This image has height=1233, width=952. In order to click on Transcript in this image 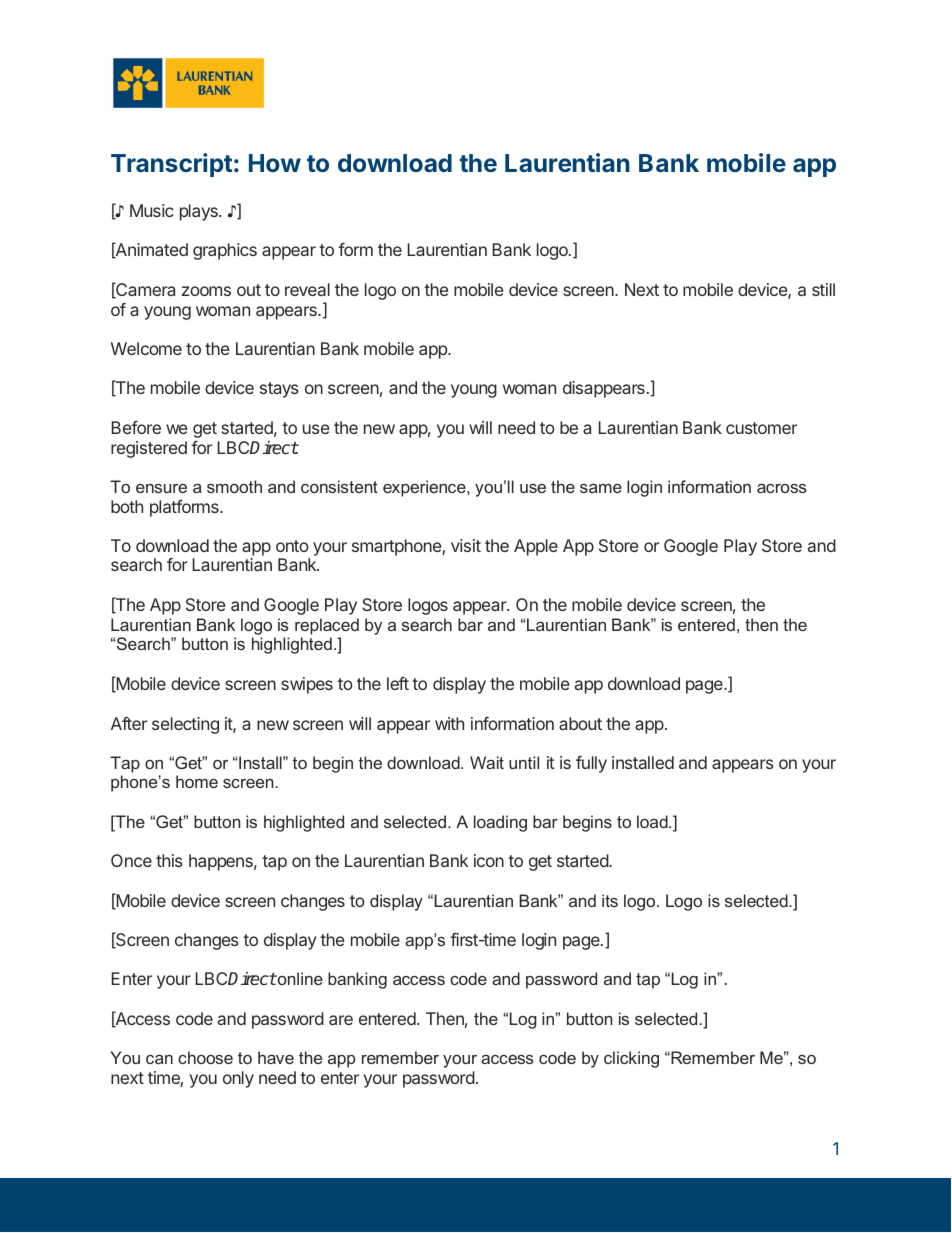, I will do `click(171, 165)`.
